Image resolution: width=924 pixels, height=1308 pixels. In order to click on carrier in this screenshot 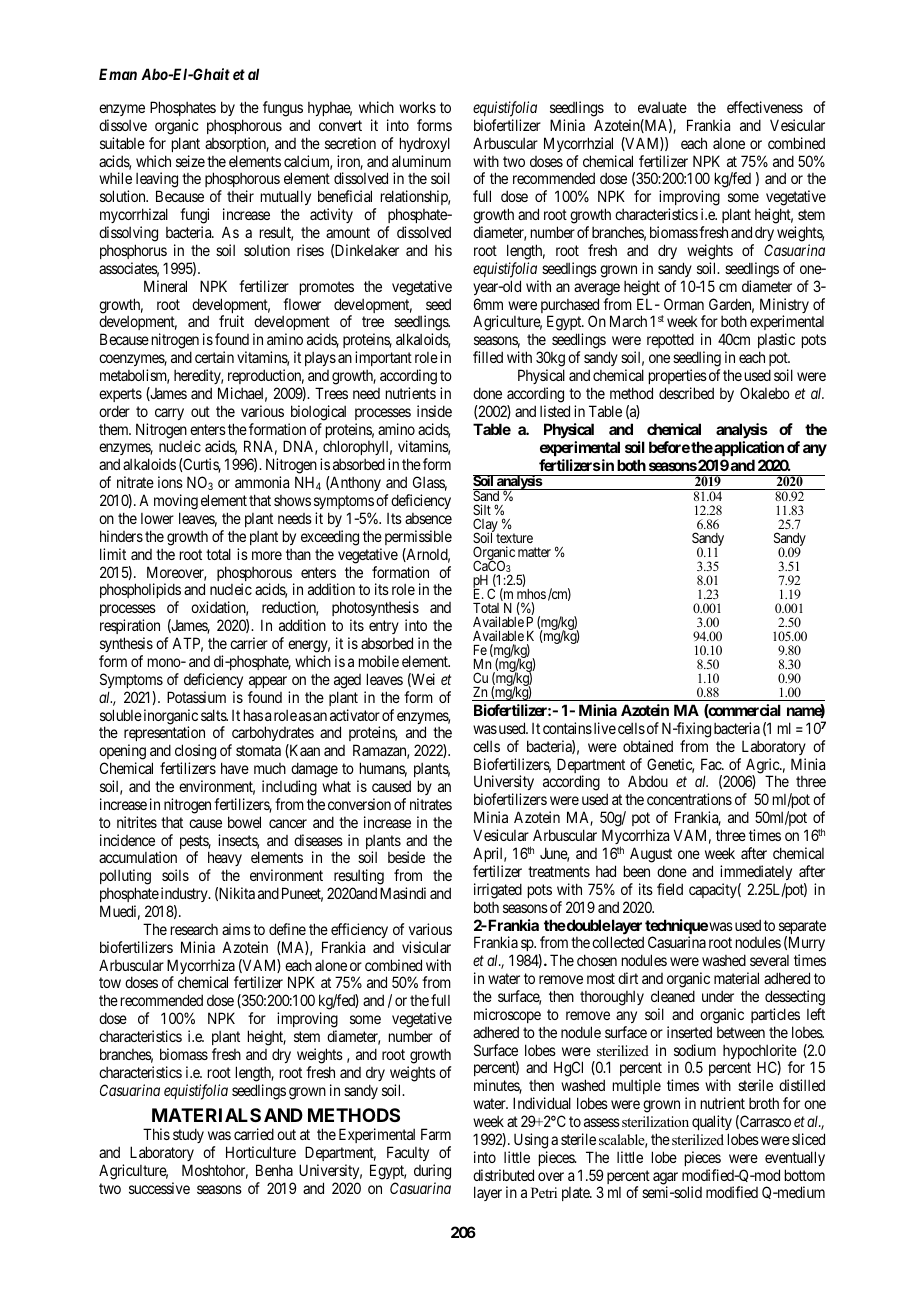, I will do `click(249, 643)`.
